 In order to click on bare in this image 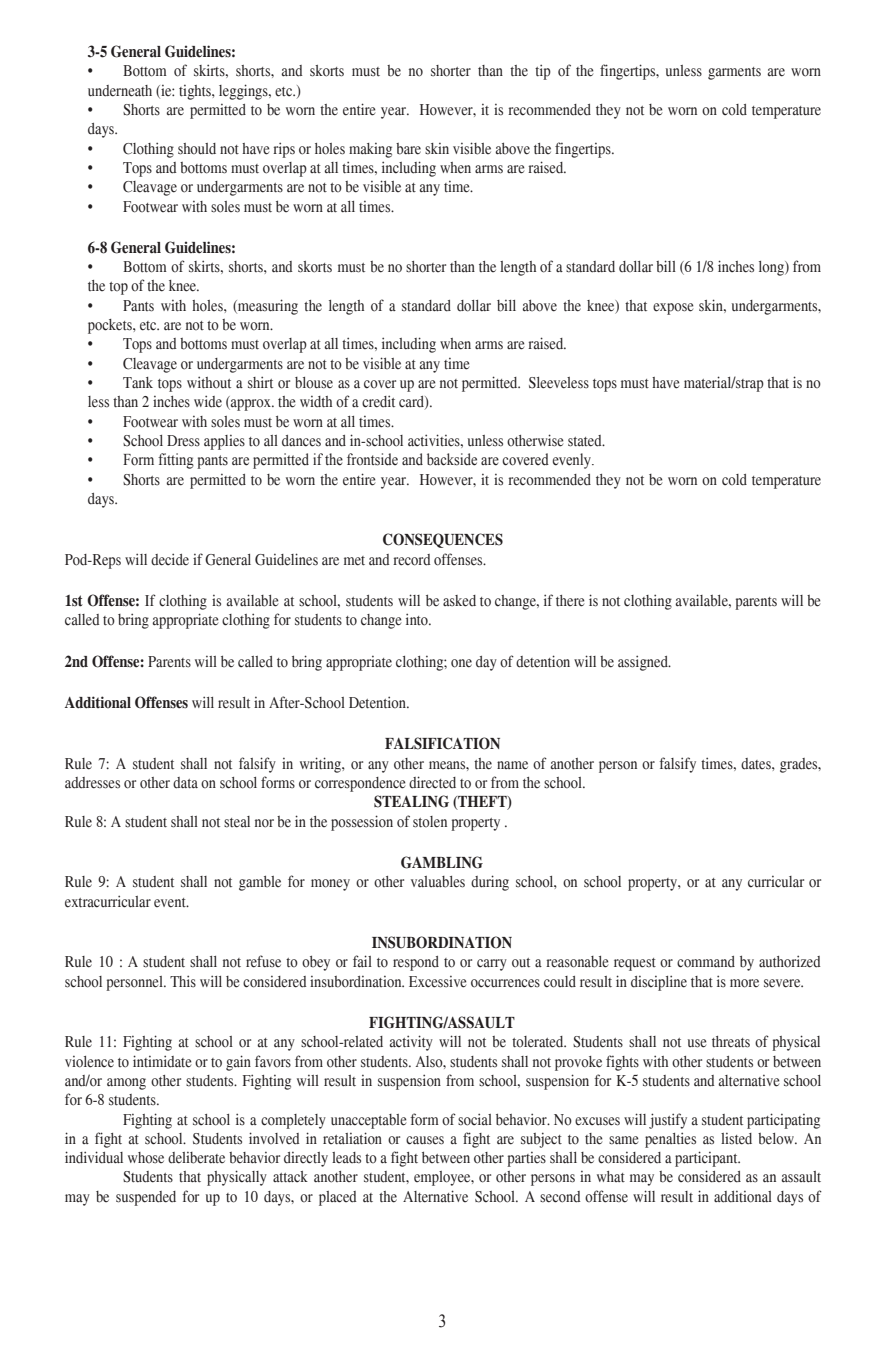, I will do `click(408, 149)`.
